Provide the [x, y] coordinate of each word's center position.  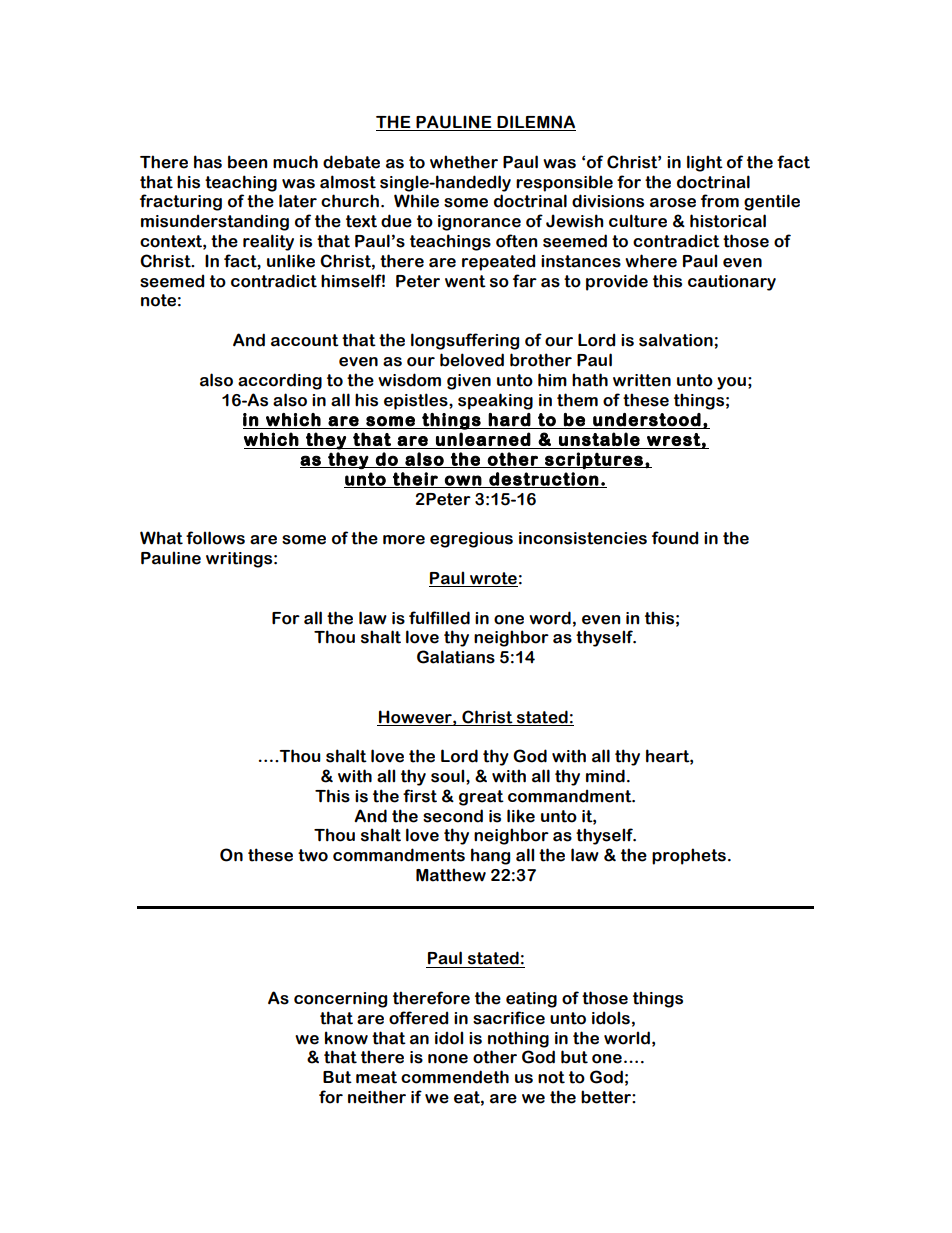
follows [215, 538]
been [248, 162]
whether [464, 162]
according [280, 381]
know [346, 1038]
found [675, 538]
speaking [495, 401]
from [720, 201]
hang [490, 856]
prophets [689, 856]
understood [647, 420]
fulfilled [439, 618]
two [313, 855]
